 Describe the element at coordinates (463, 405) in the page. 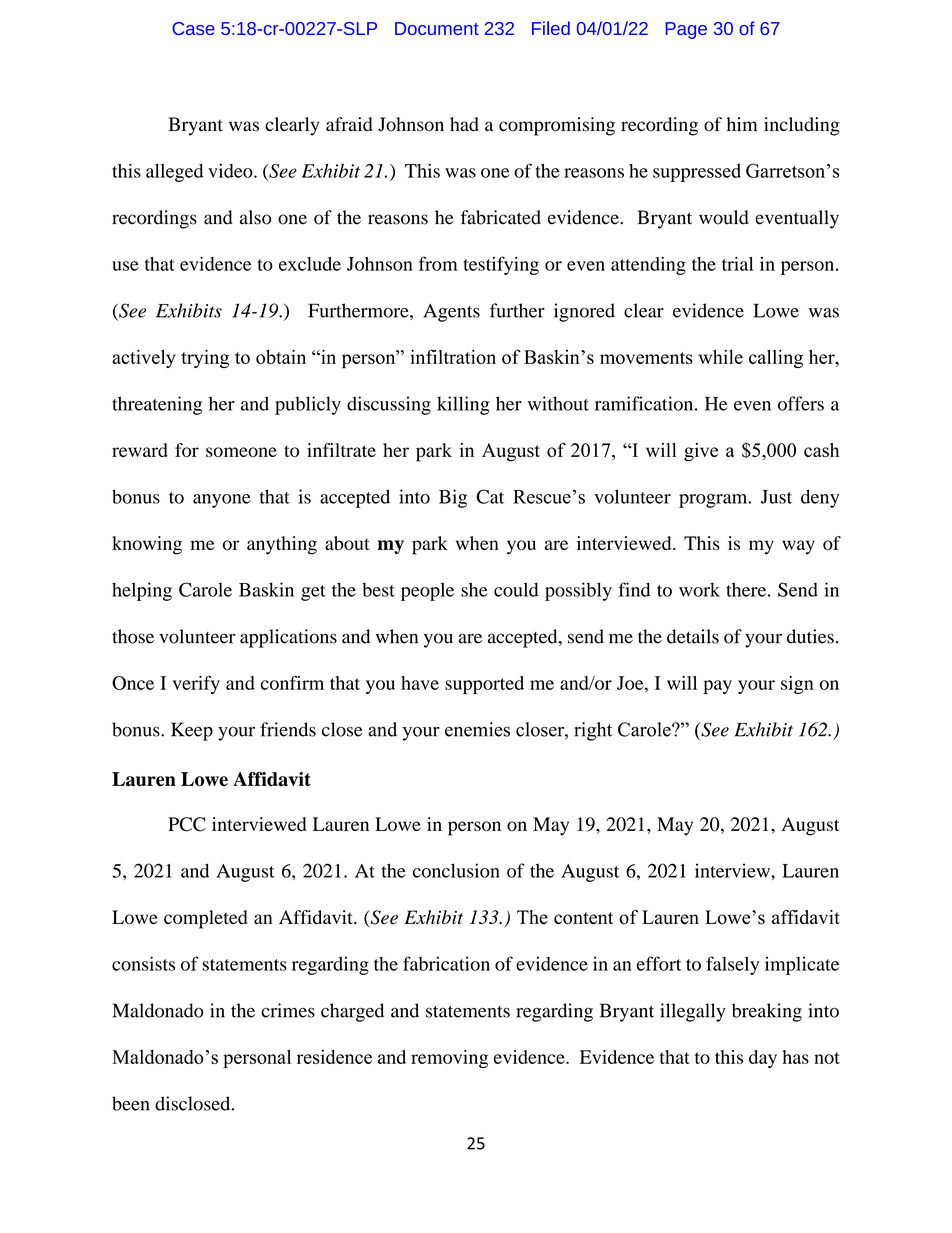

I see `killing` at that location.
